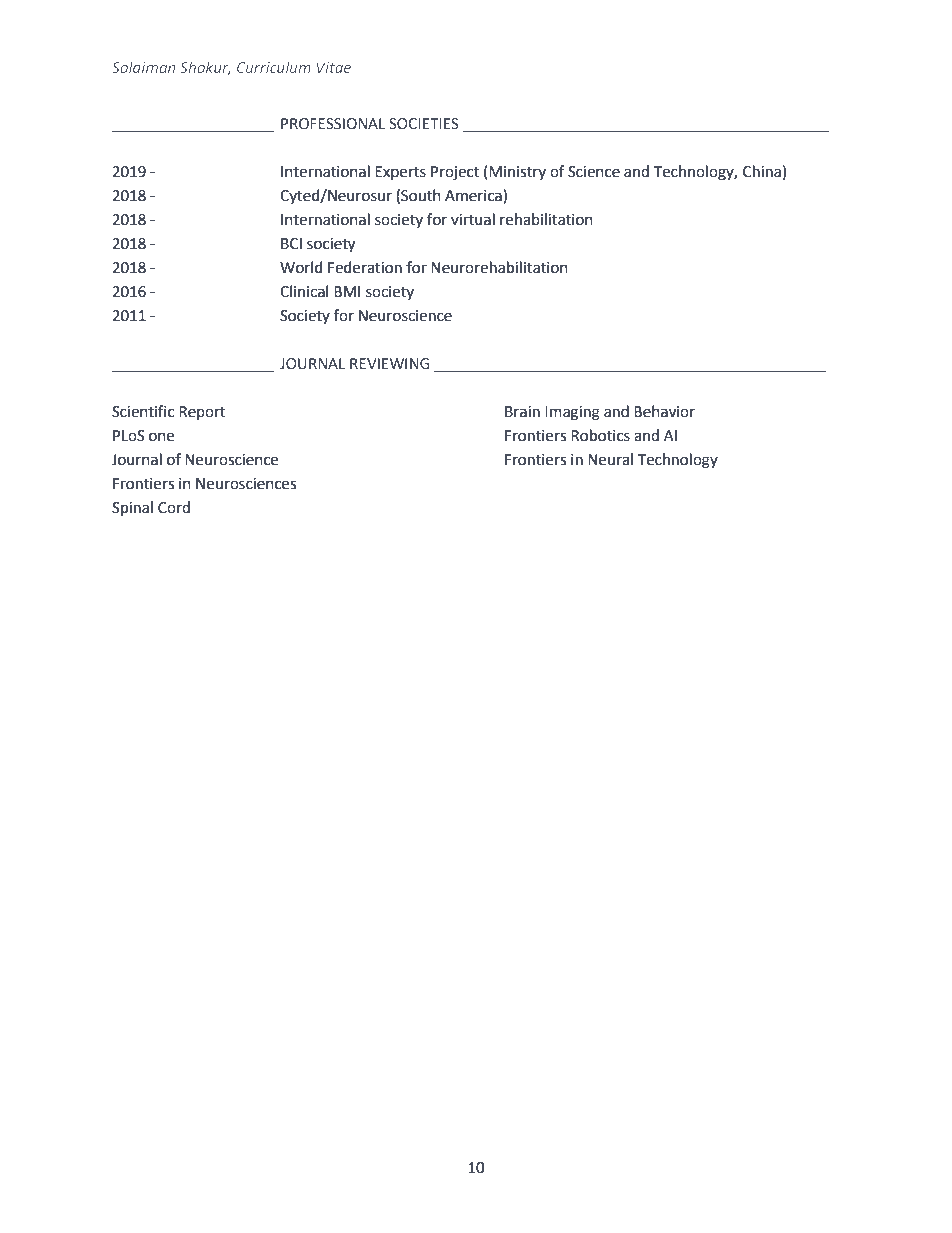 The width and height of the screenshot is (952, 1233). Describe the element at coordinates (762, 171) in the screenshot. I see `China` at that location.
